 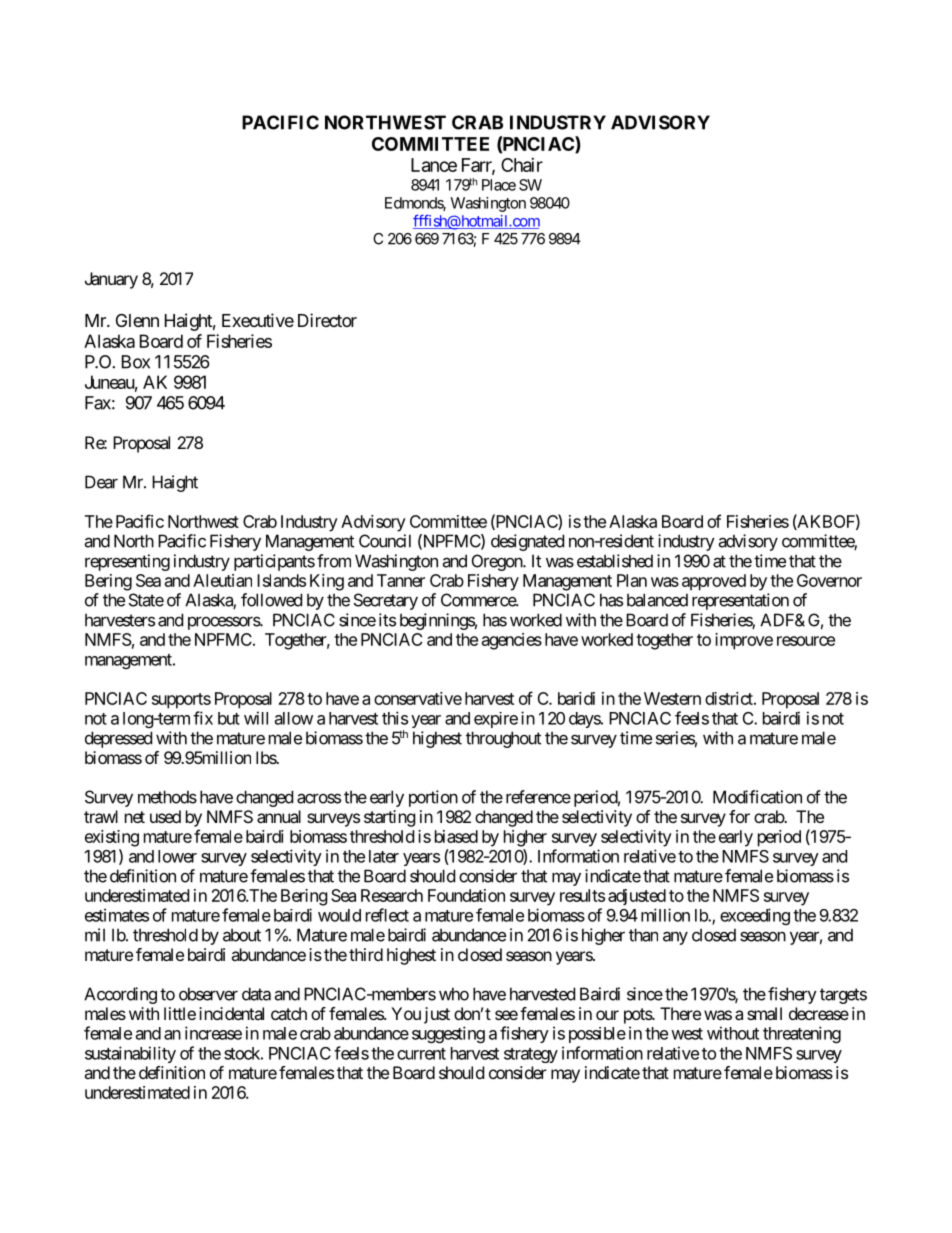 What do you see at coordinates (111, 280) in the screenshot?
I see `January` at bounding box center [111, 280].
